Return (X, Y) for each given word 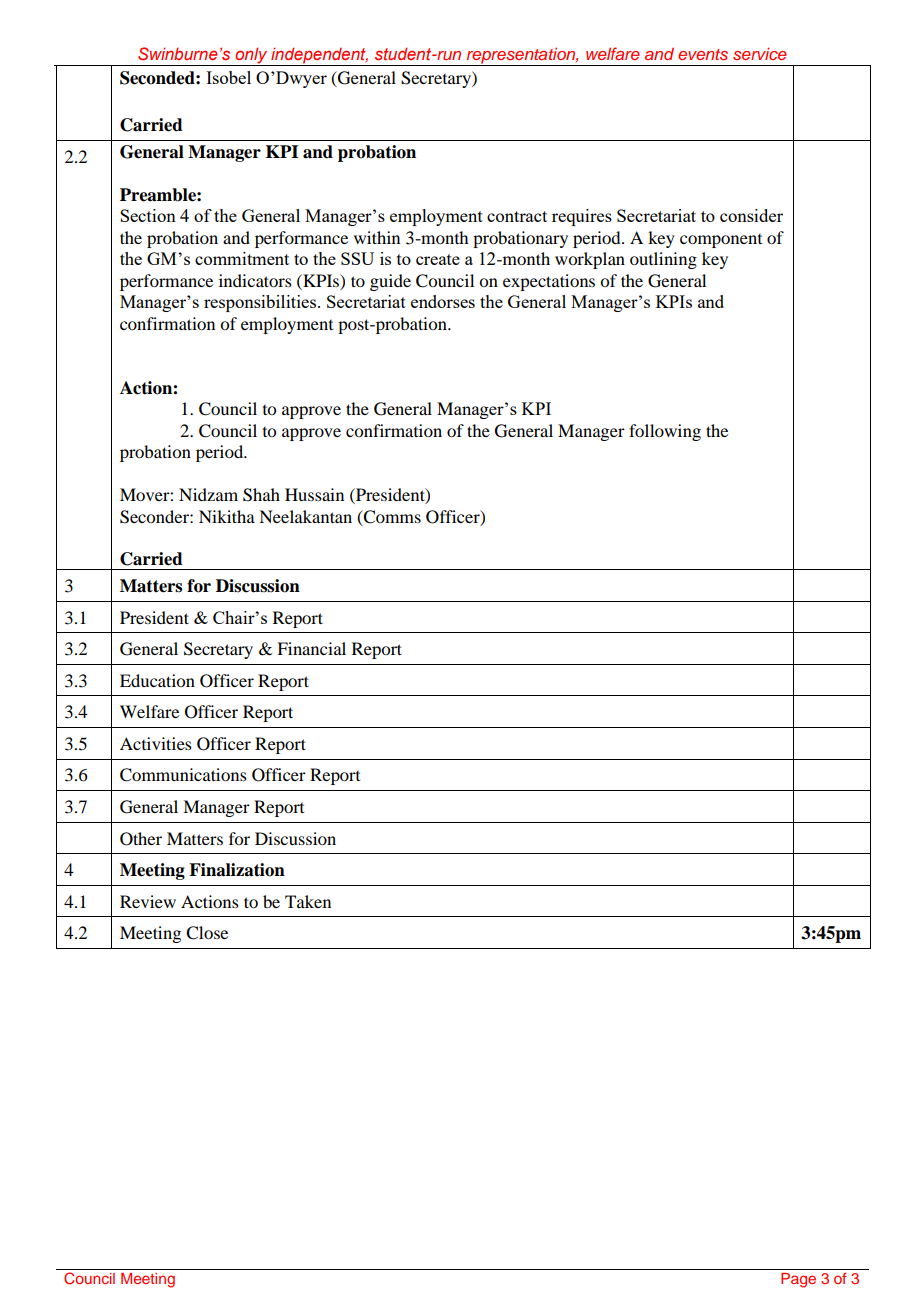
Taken (308, 901)
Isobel (228, 77)
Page (798, 1280)
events (703, 54)
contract (517, 216)
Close (207, 933)
